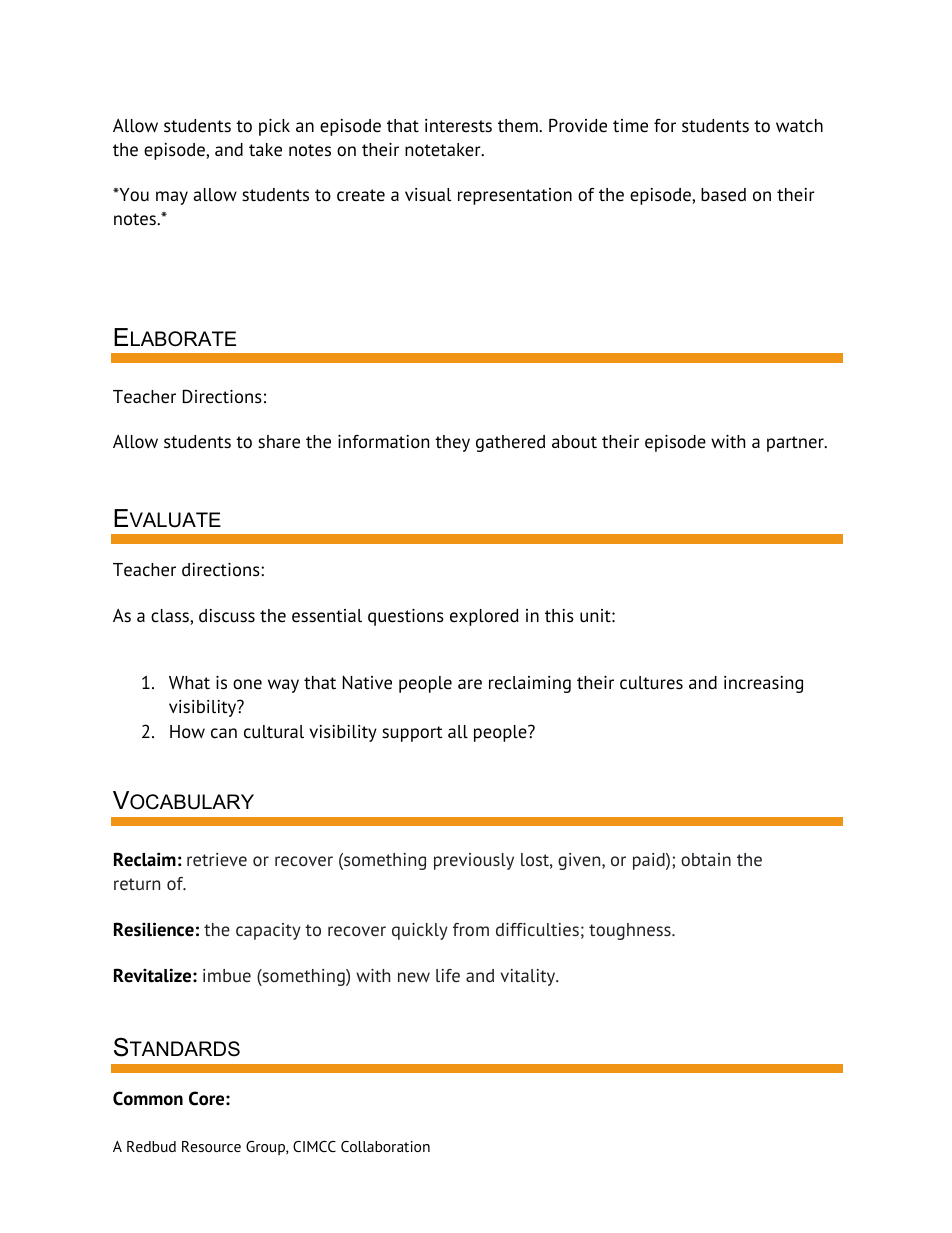 Image resolution: width=952 pixels, height=1233 pixels. What do you see at coordinates (385, 1146) in the document?
I see `Collaboration` at bounding box center [385, 1146].
